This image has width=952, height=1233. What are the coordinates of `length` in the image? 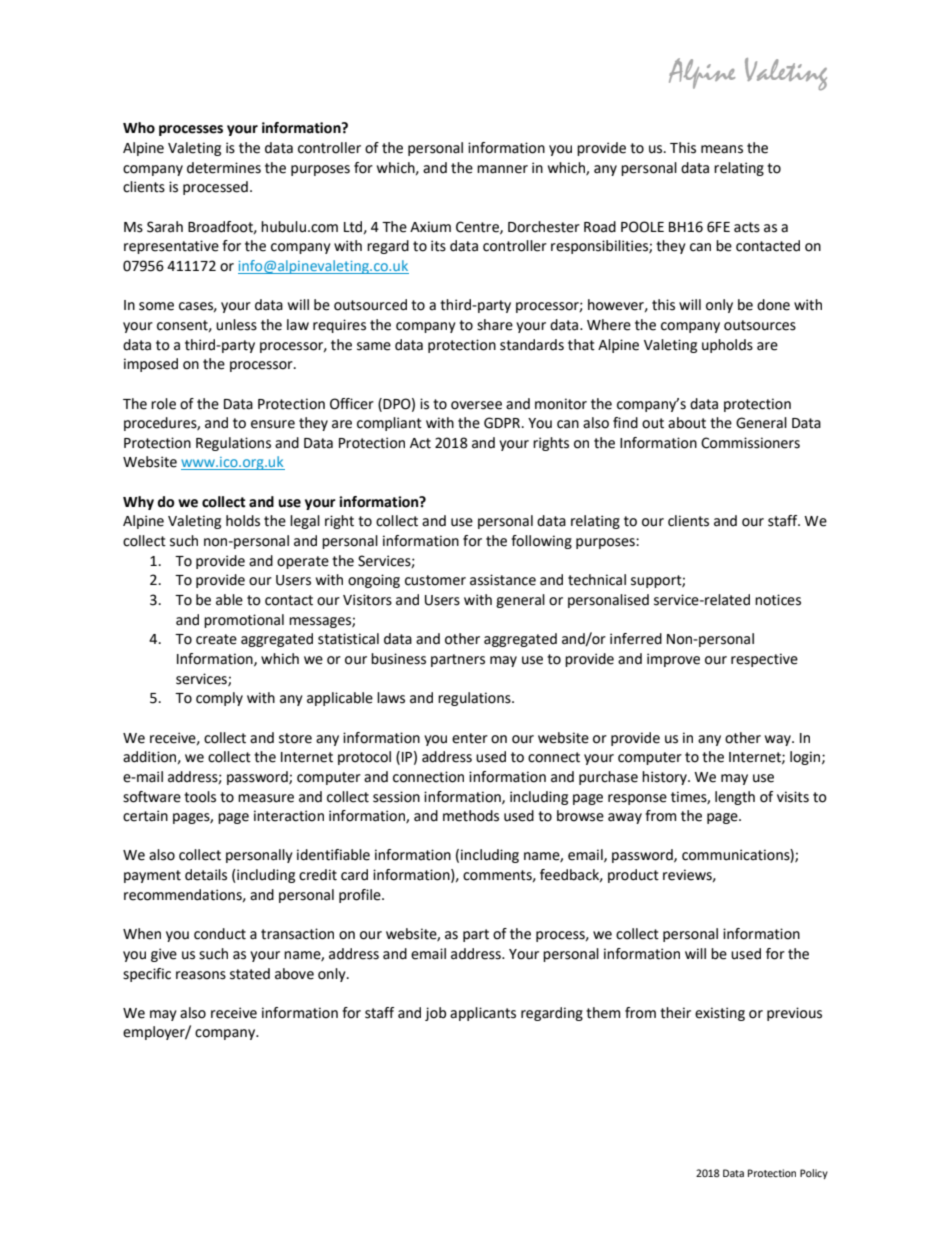 It's located at (735, 798).
